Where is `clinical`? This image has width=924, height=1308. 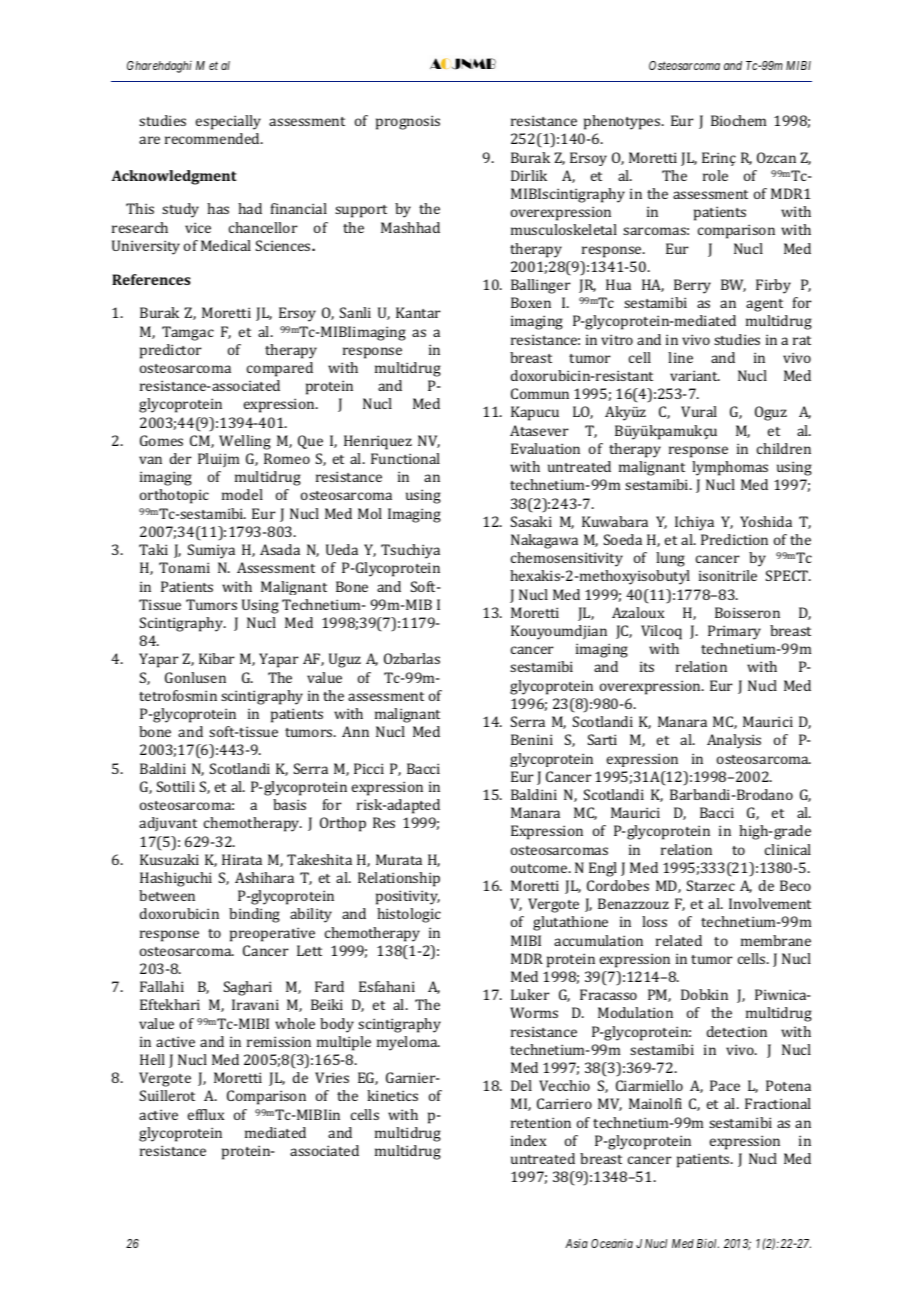 clinical is located at coordinates (788, 849).
